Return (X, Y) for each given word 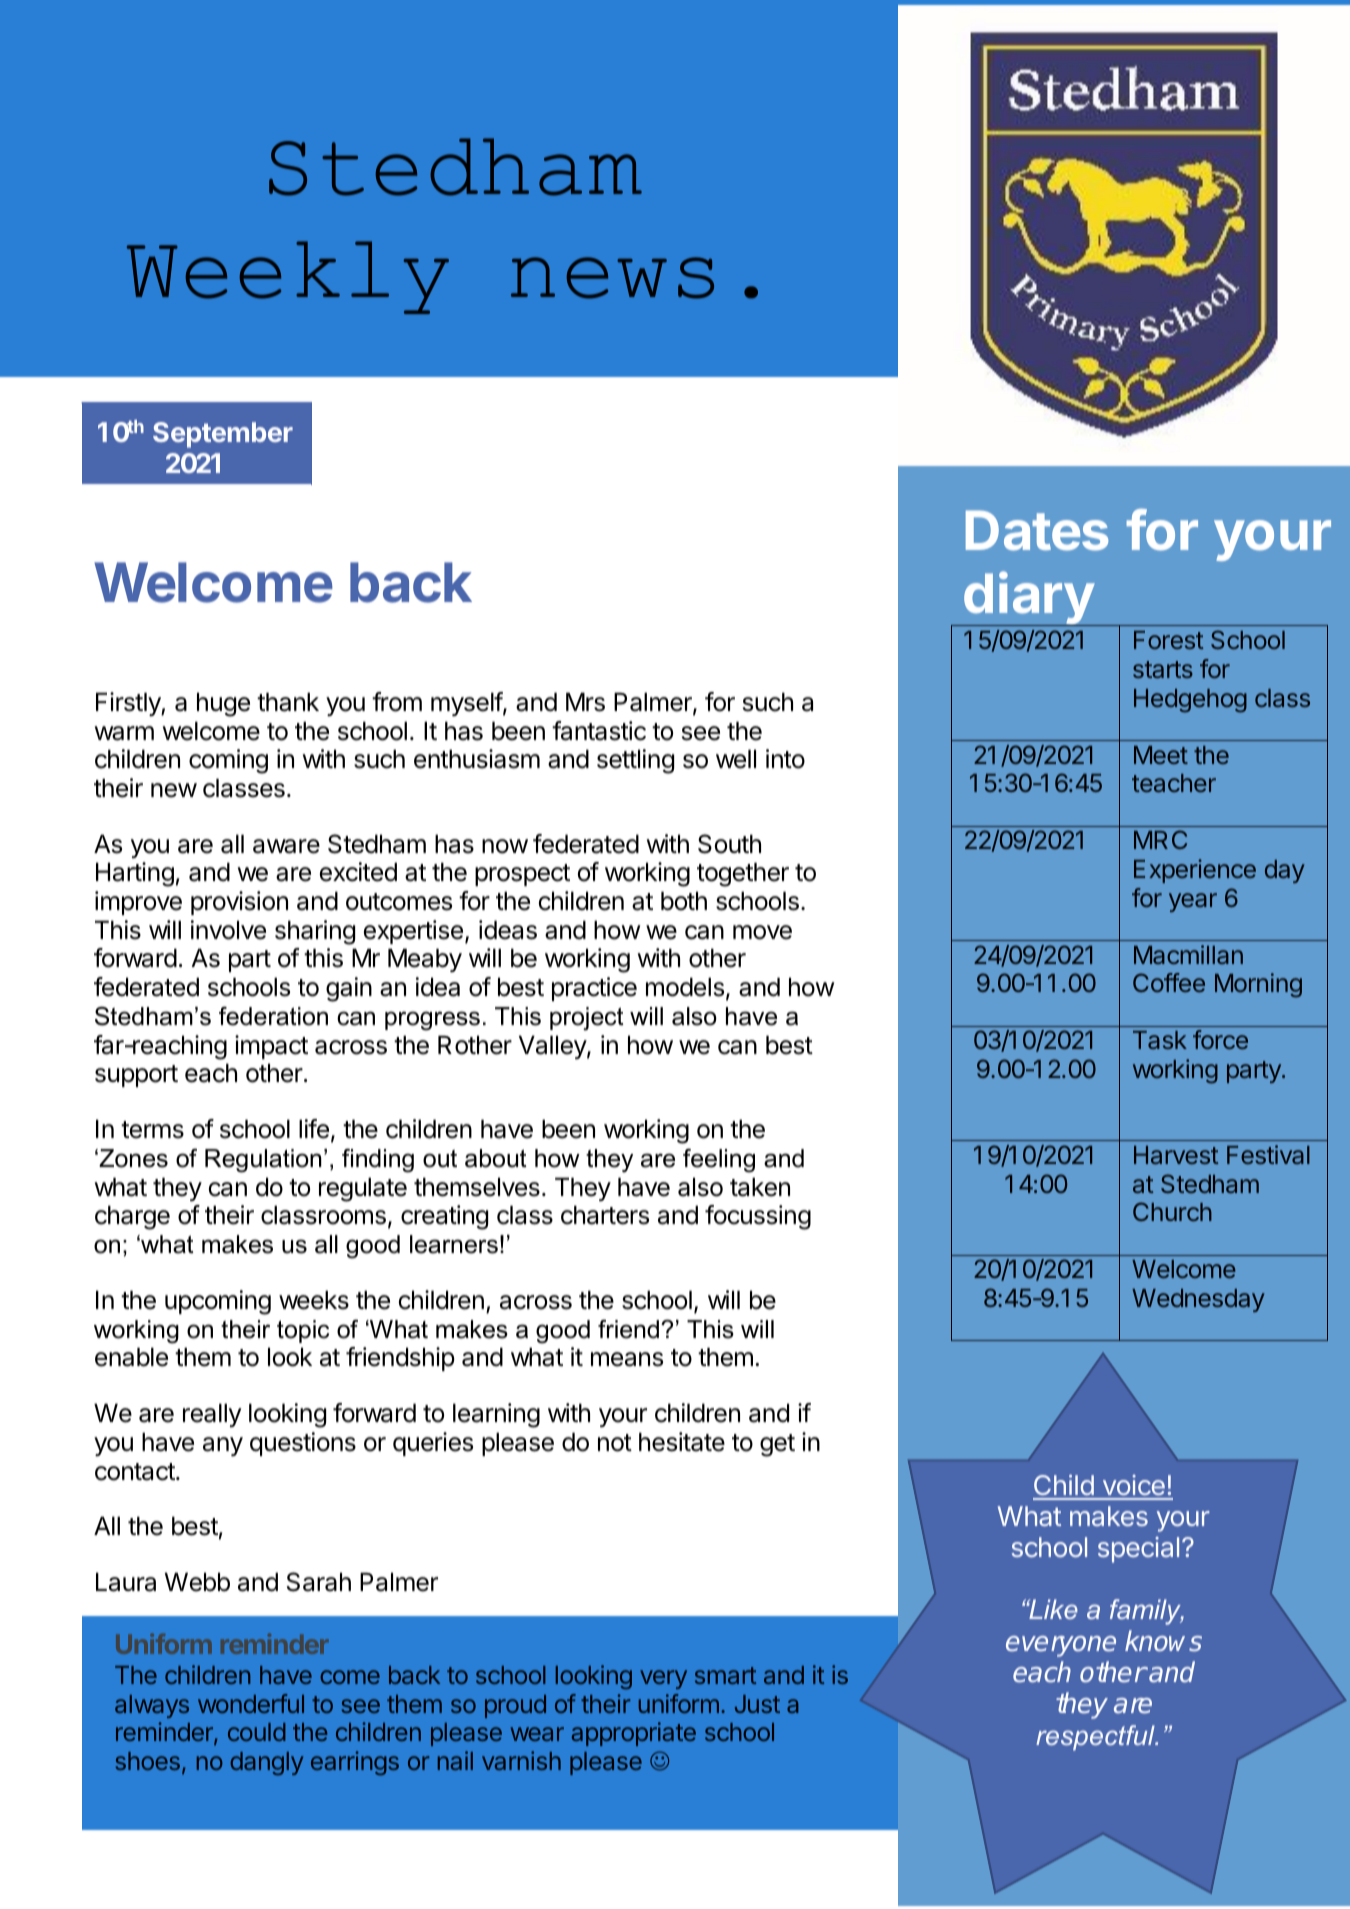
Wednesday (1198, 1300)
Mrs (585, 702)
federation (273, 1016)
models (685, 987)
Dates (1037, 530)
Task (1160, 1040)
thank (288, 702)
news (612, 278)
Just (757, 1704)
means (627, 1359)
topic (303, 1331)
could (257, 1732)
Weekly (288, 277)
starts (1163, 669)
